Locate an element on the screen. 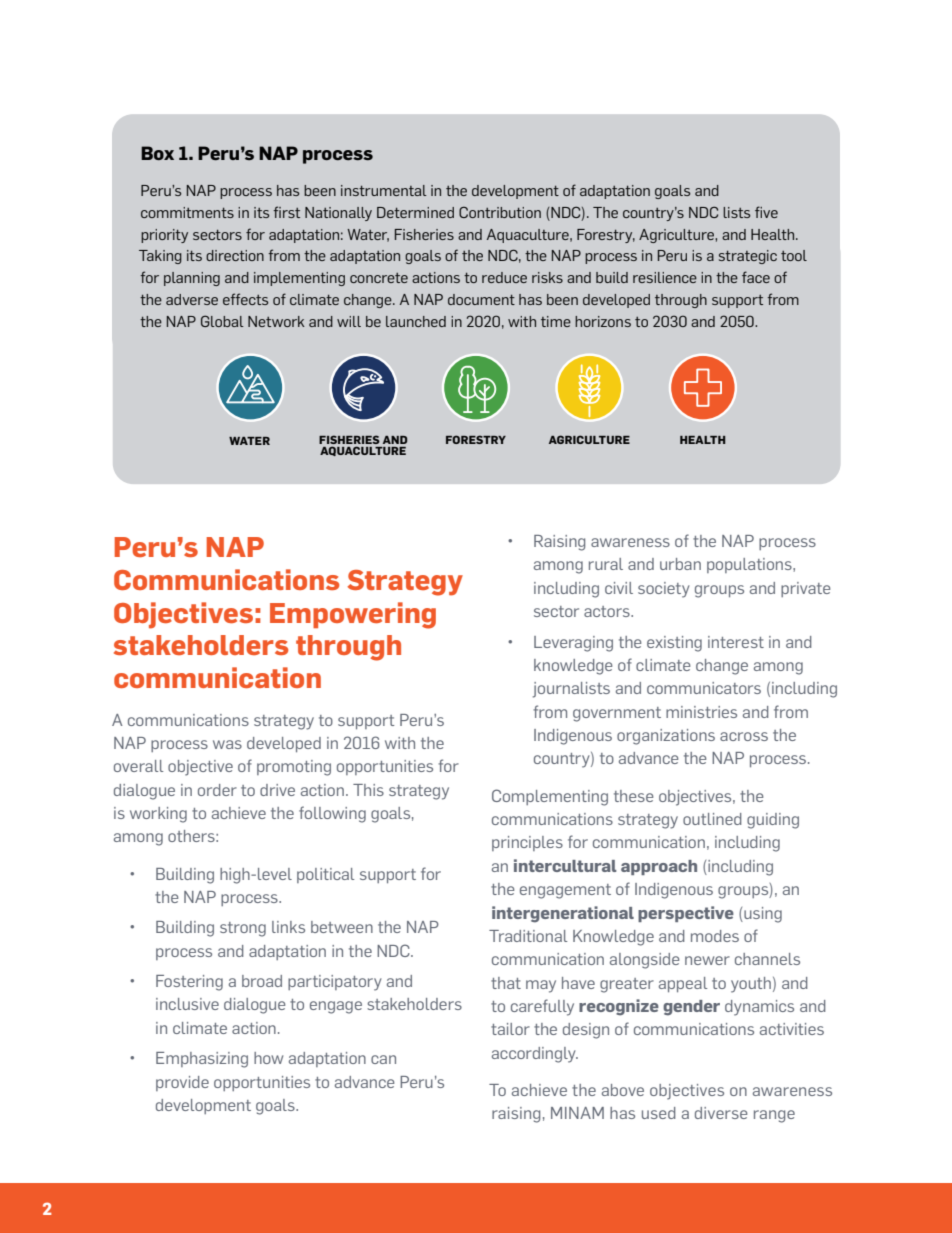  order is located at coordinates (217, 790).
